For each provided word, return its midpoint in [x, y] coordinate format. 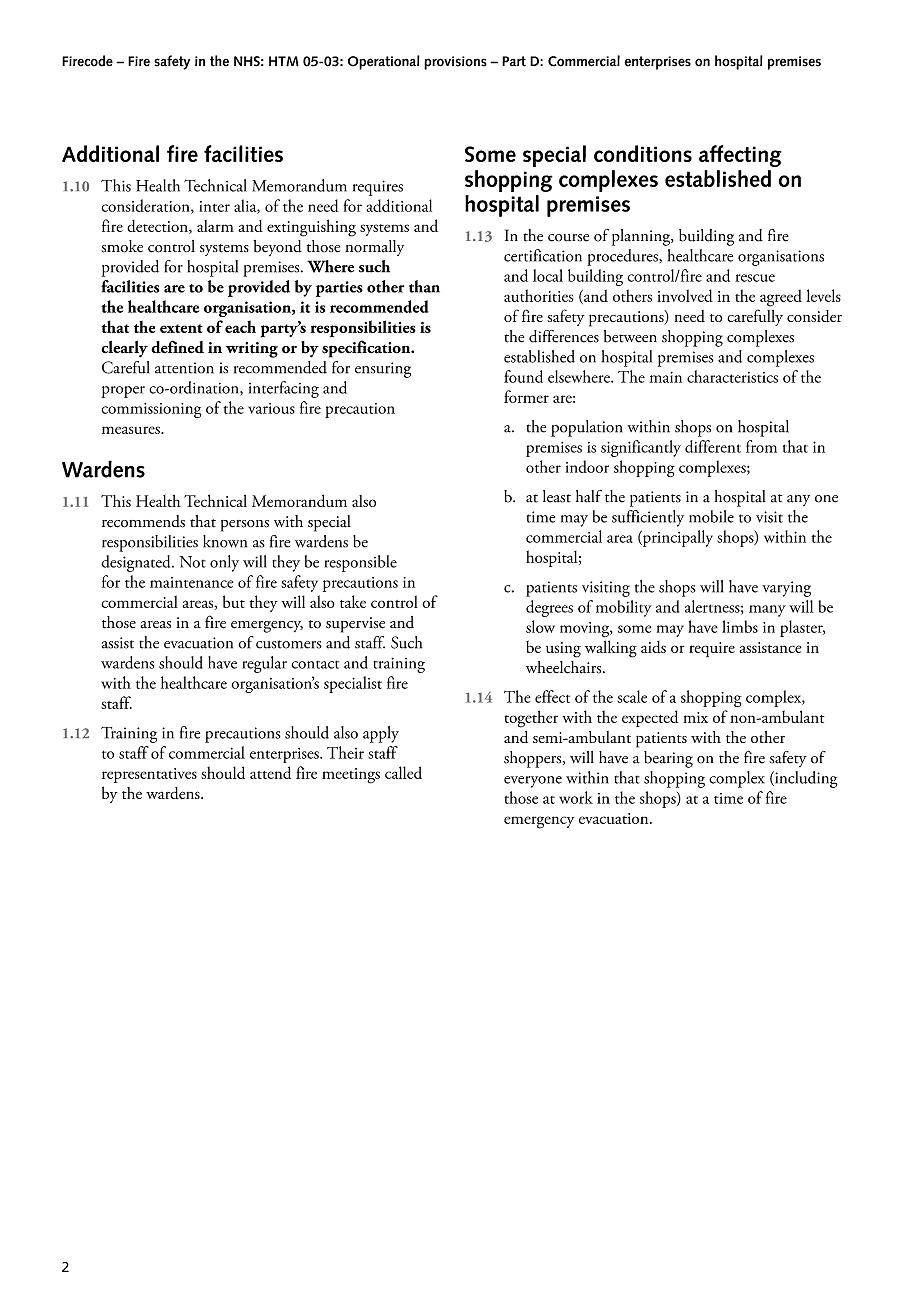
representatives [149, 775]
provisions [455, 63]
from [761, 446]
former [526, 396]
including [805, 779]
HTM [284, 61]
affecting [740, 156]
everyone [533, 782]
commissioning [151, 410]
